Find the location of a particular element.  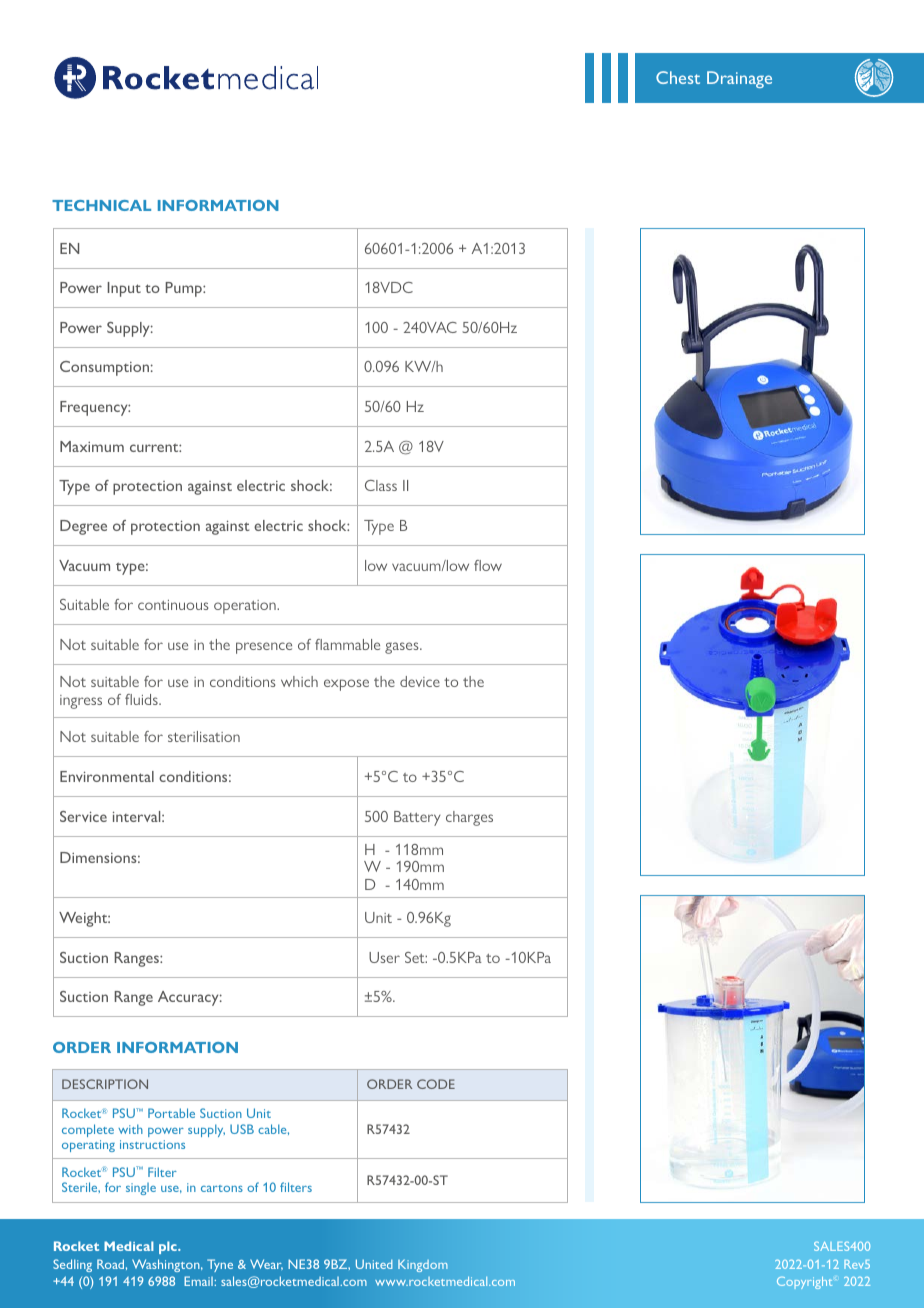

continuous is located at coordinates (173, 605).
